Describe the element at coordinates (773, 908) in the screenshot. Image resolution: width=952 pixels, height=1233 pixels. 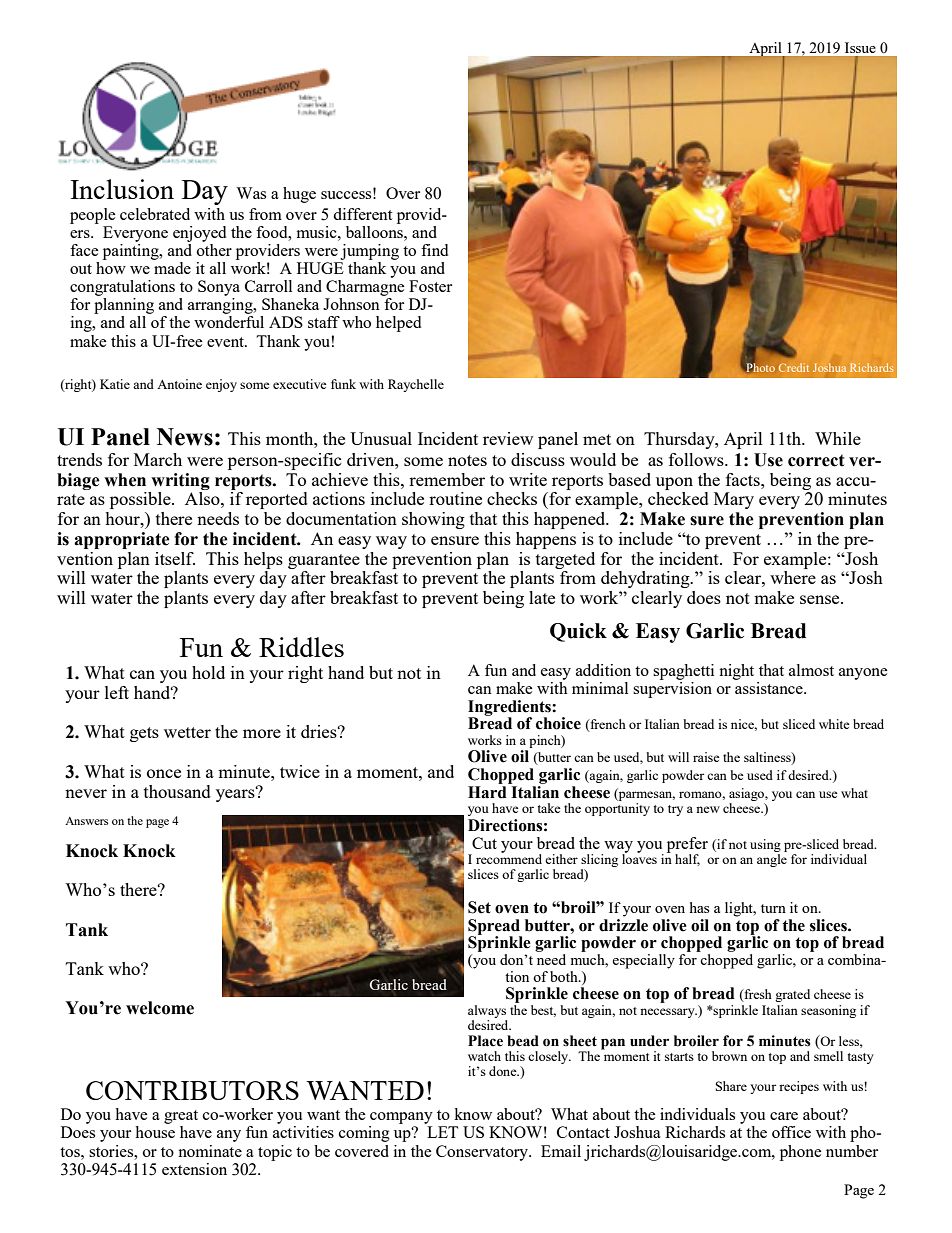
I see `turn` at that location.
